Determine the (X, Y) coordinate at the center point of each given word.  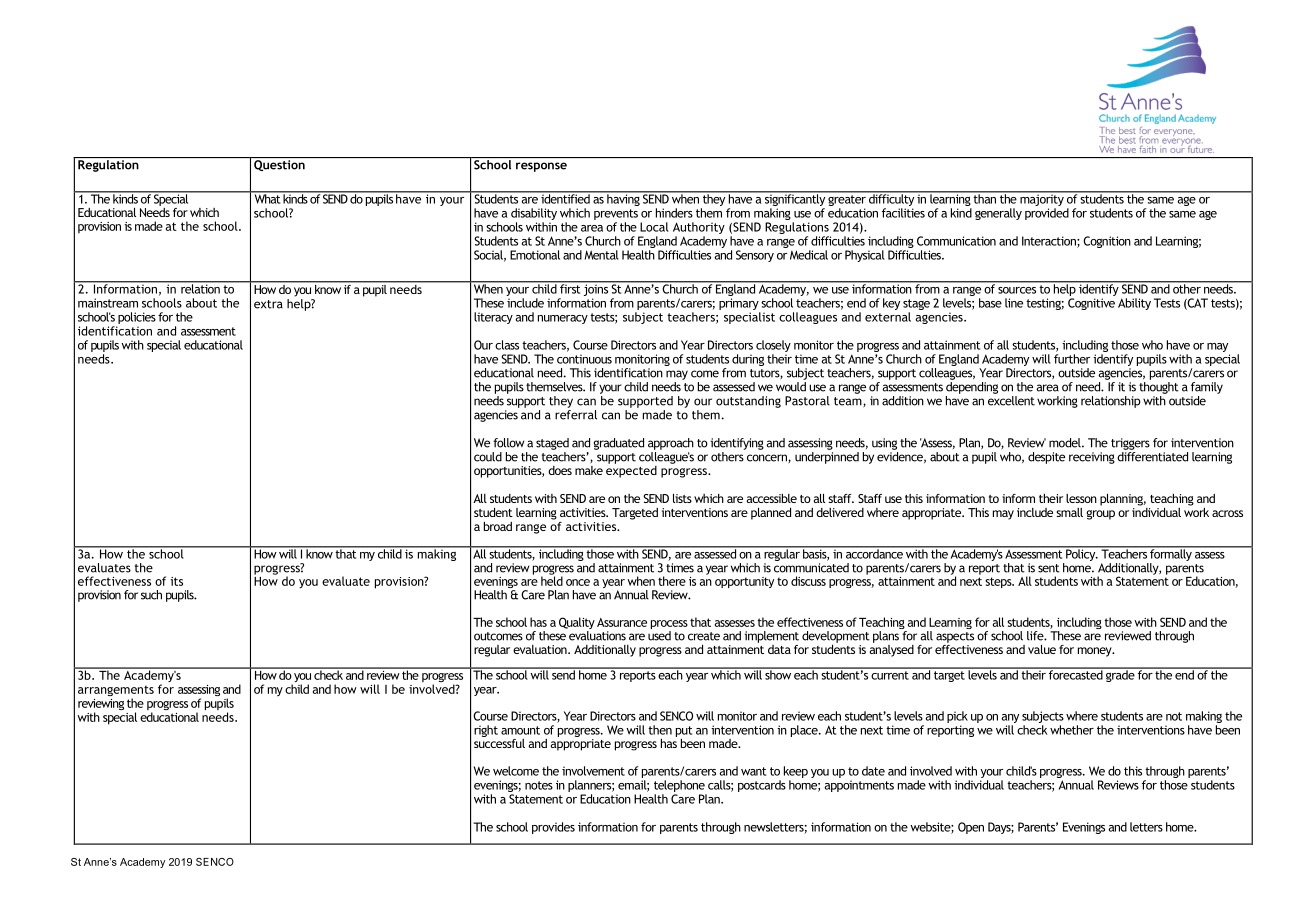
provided (1047, 214)
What (267, 198)
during (748, 360)
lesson (1081, 498)
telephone (680, 787)
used (659, 636)
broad (498, 526)
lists (682, 498)
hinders (674, 213)
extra (268, 304)
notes (539, 785)
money (1096, 652)
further (1072, 359)
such (151, 595)
